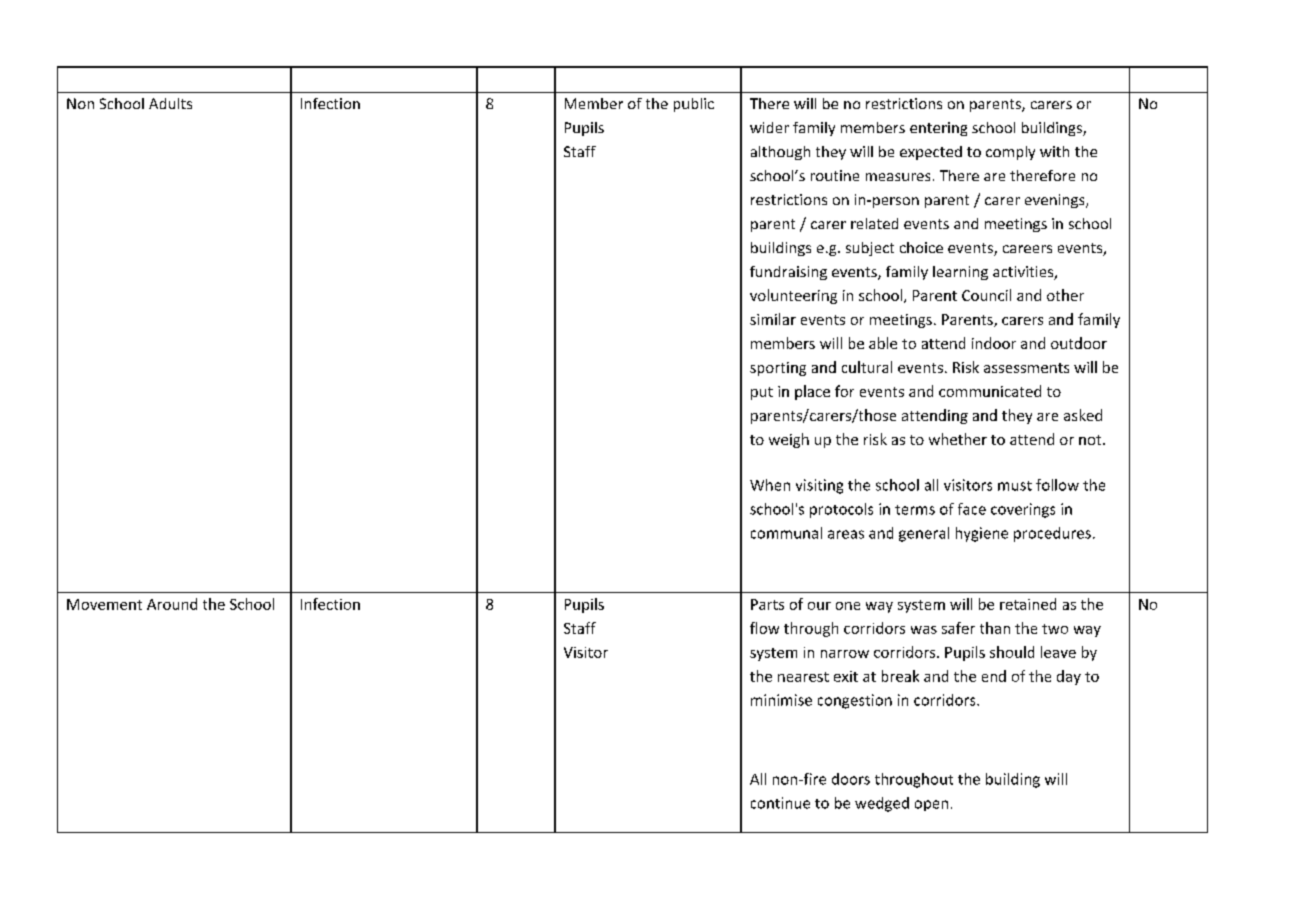 Image resolution: width=1308 pixels, height=924 pixels. Describe the element at coordinates (788, 273) in the image. I see `fundraising` at that location.
